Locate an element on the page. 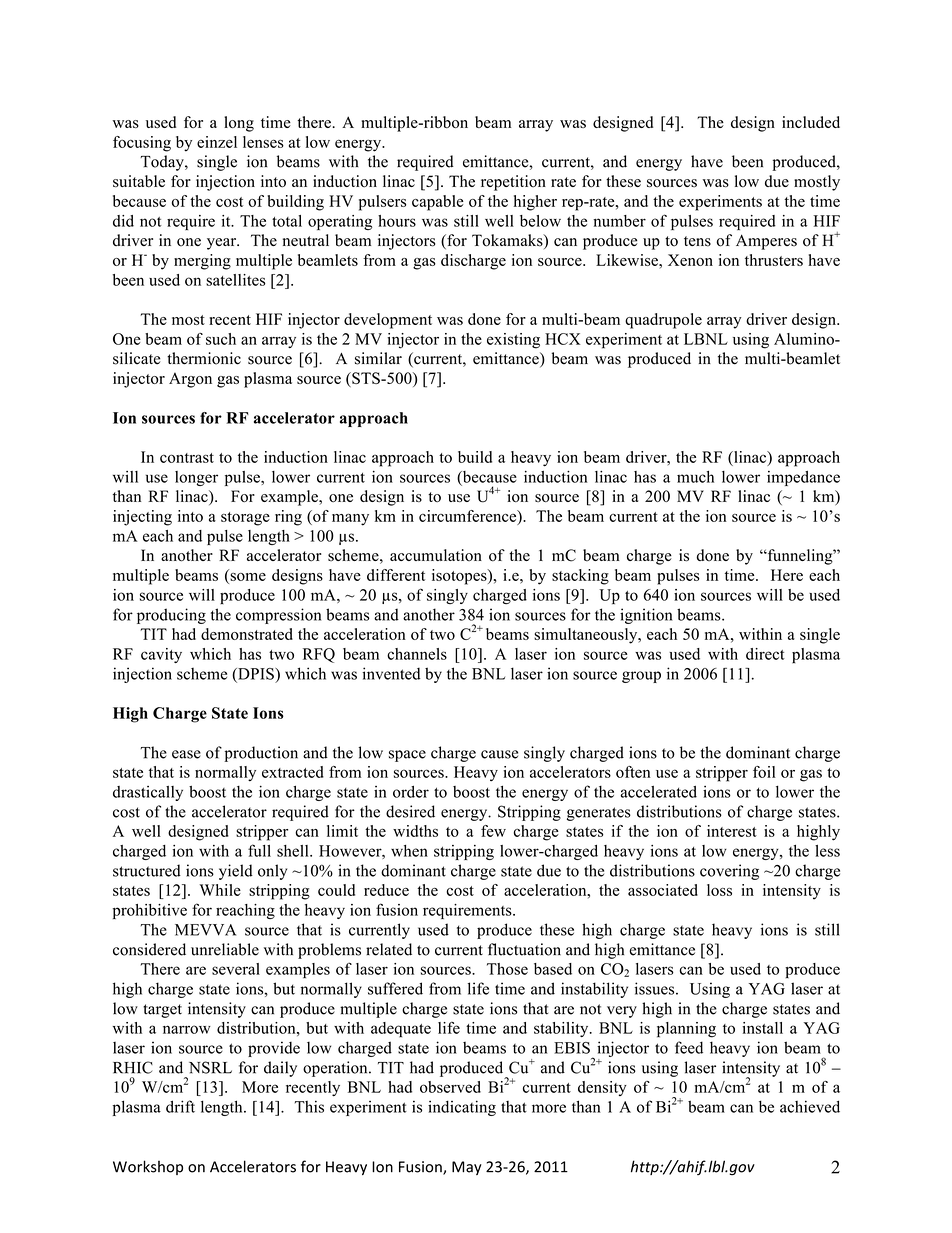 This image has width=952, height=1233. repetition is located at coordinates (513, 183).
